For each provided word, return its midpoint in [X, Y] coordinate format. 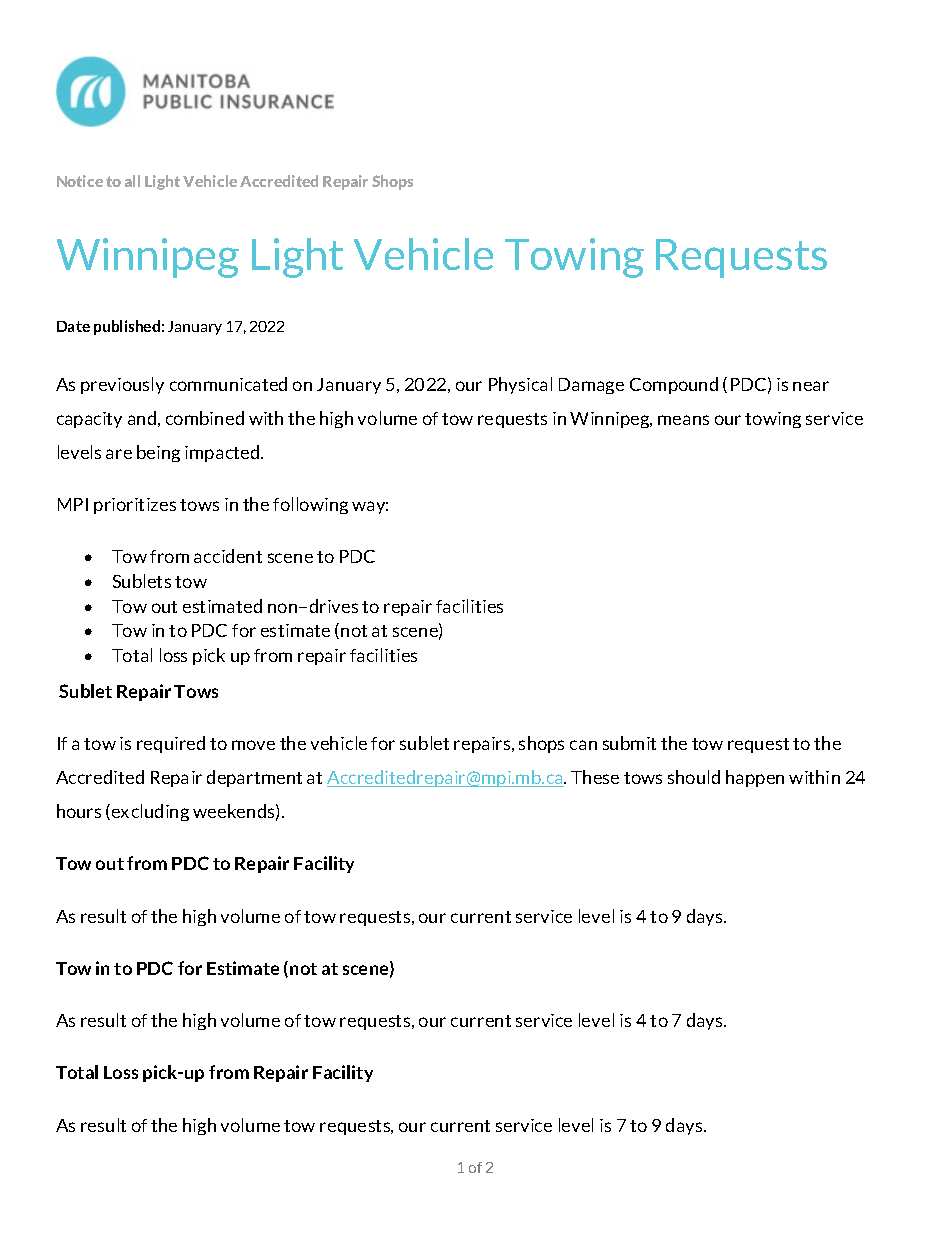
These [595, 777]
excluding [150, 812]
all [132, 181]
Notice [80, 181]
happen [755, 778]
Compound [674, 385]
